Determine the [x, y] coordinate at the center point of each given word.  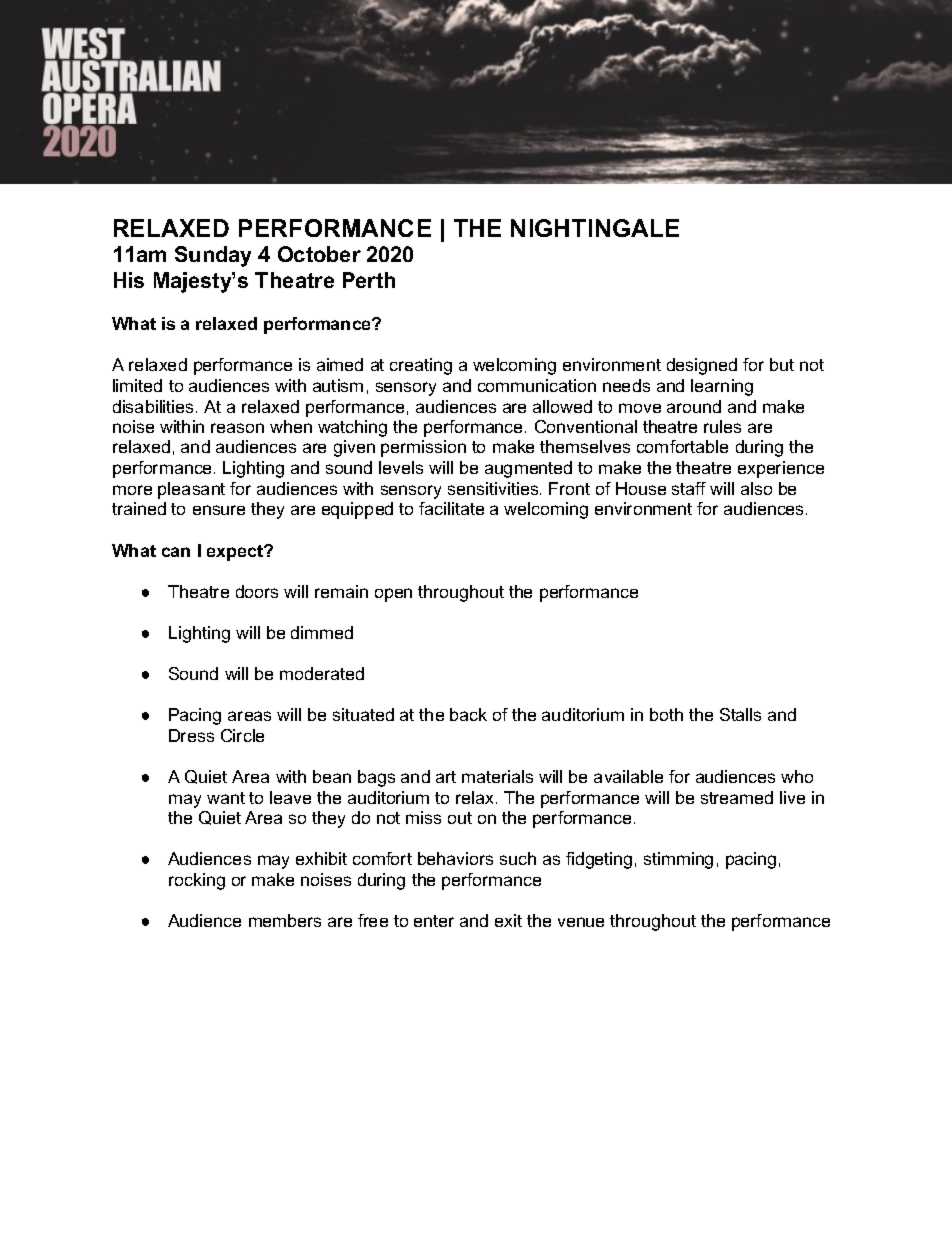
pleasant [191, 490]
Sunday [213, 256]
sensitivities [494, 488]
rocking [197, 881]
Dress [191, 735]
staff [689, 488]
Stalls [740, 714]
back [468, 714]
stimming [678, 860]
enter [434, 921]
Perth [369, 280]
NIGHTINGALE [595, 228]
